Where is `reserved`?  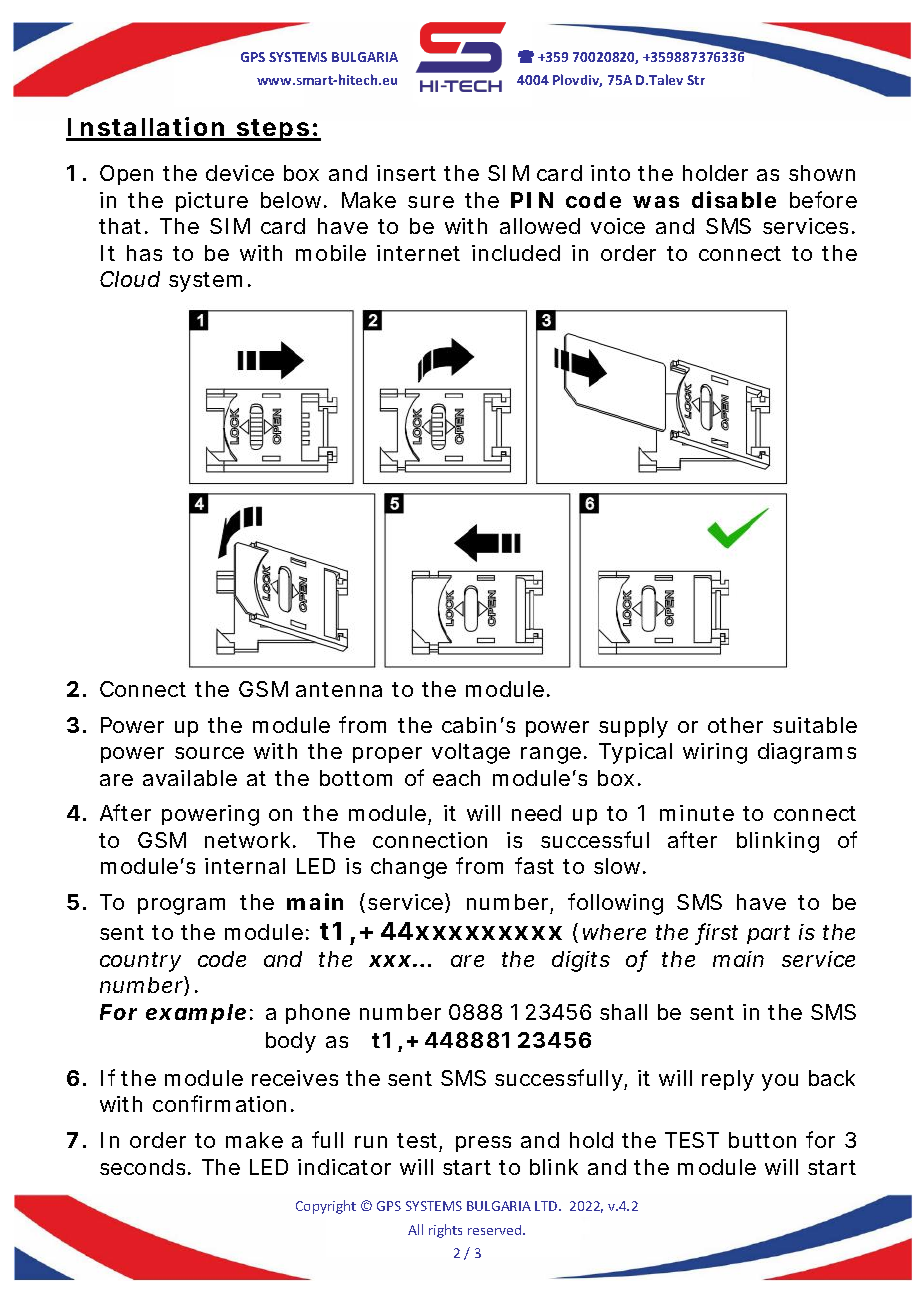
reserved is located at coordinates (496, 1230).
